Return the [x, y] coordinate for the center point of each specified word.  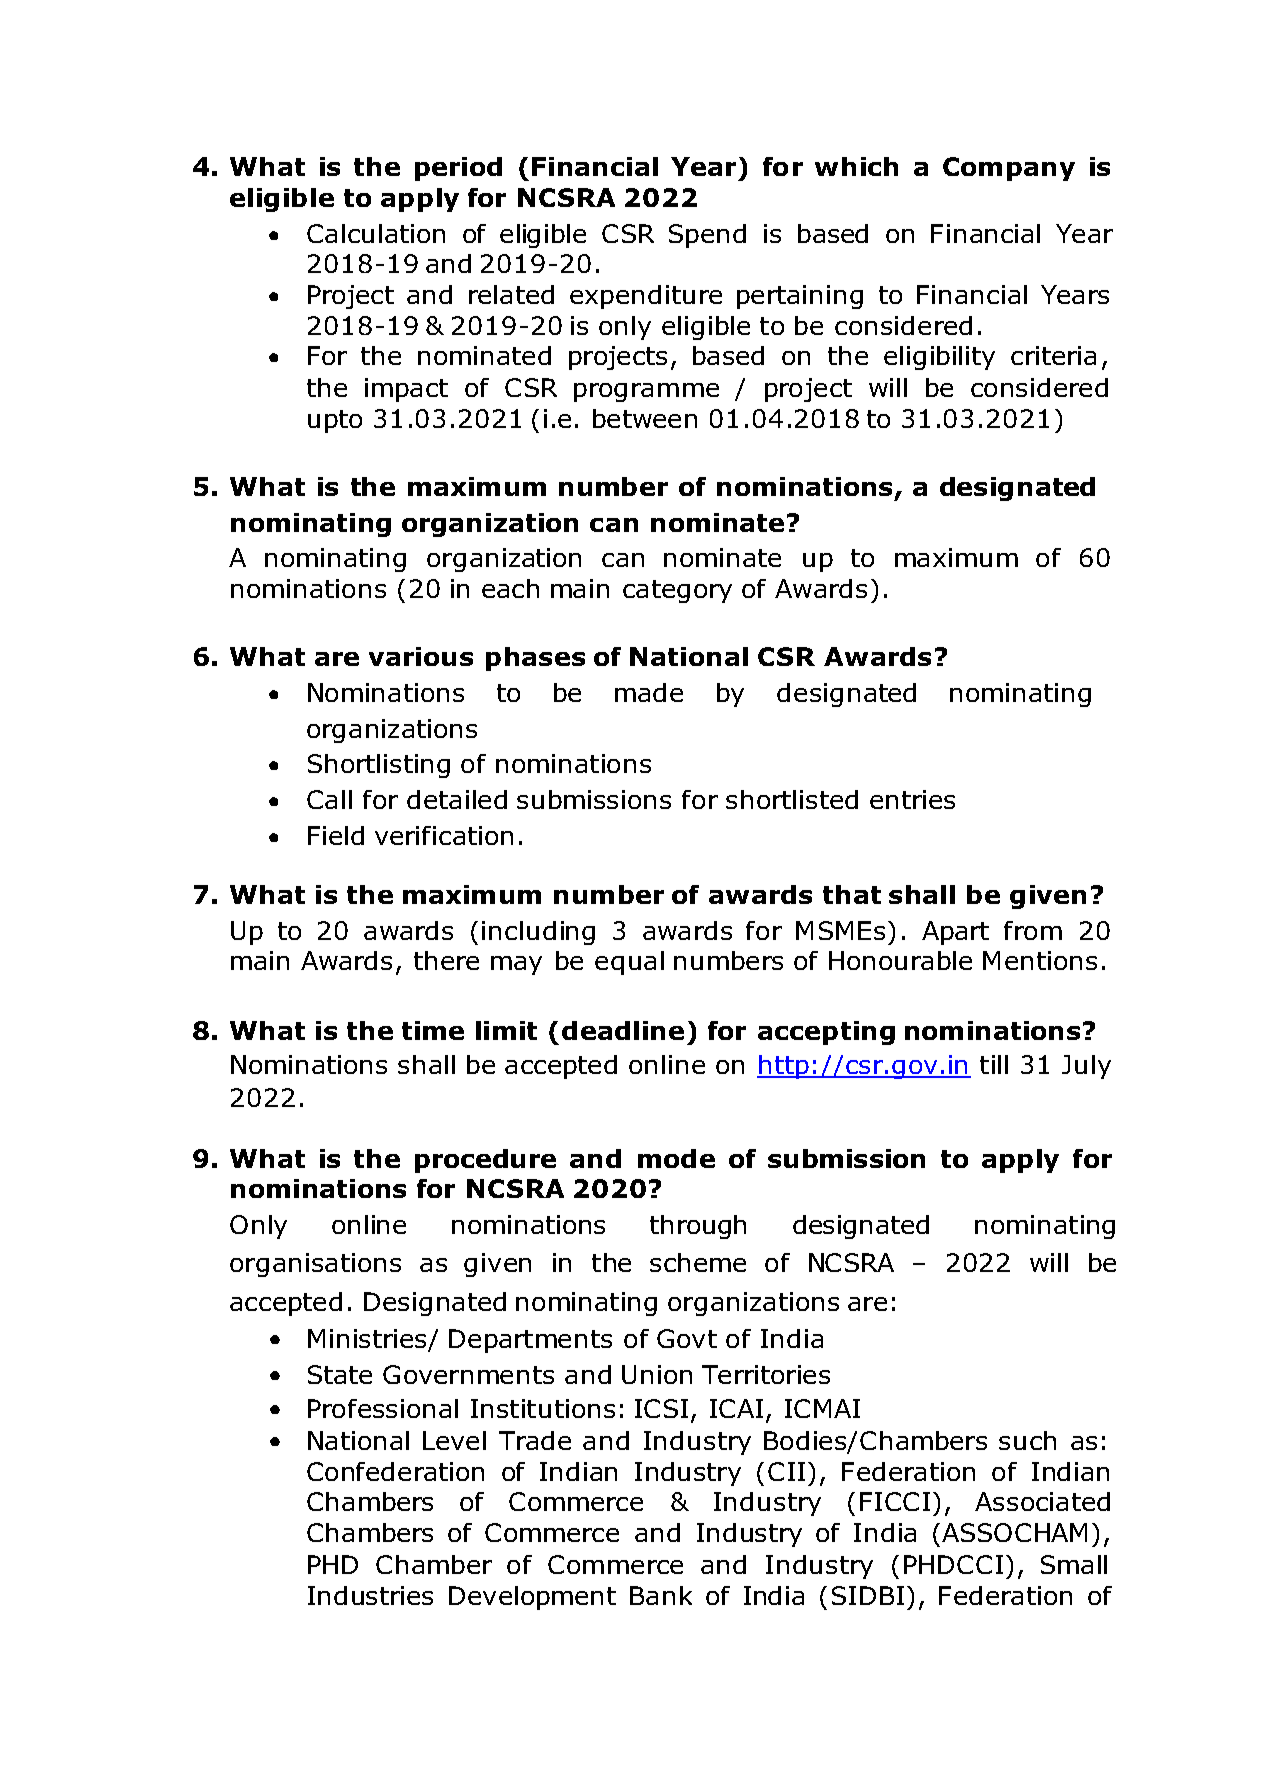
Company [1009, 169]
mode [676, 1158]
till [994, 1064]
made [649, 692]
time [433, 1030]
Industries [370, 1595]
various [421, 656]
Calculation [376, 233]
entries [912, 799]
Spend [707, 236]
